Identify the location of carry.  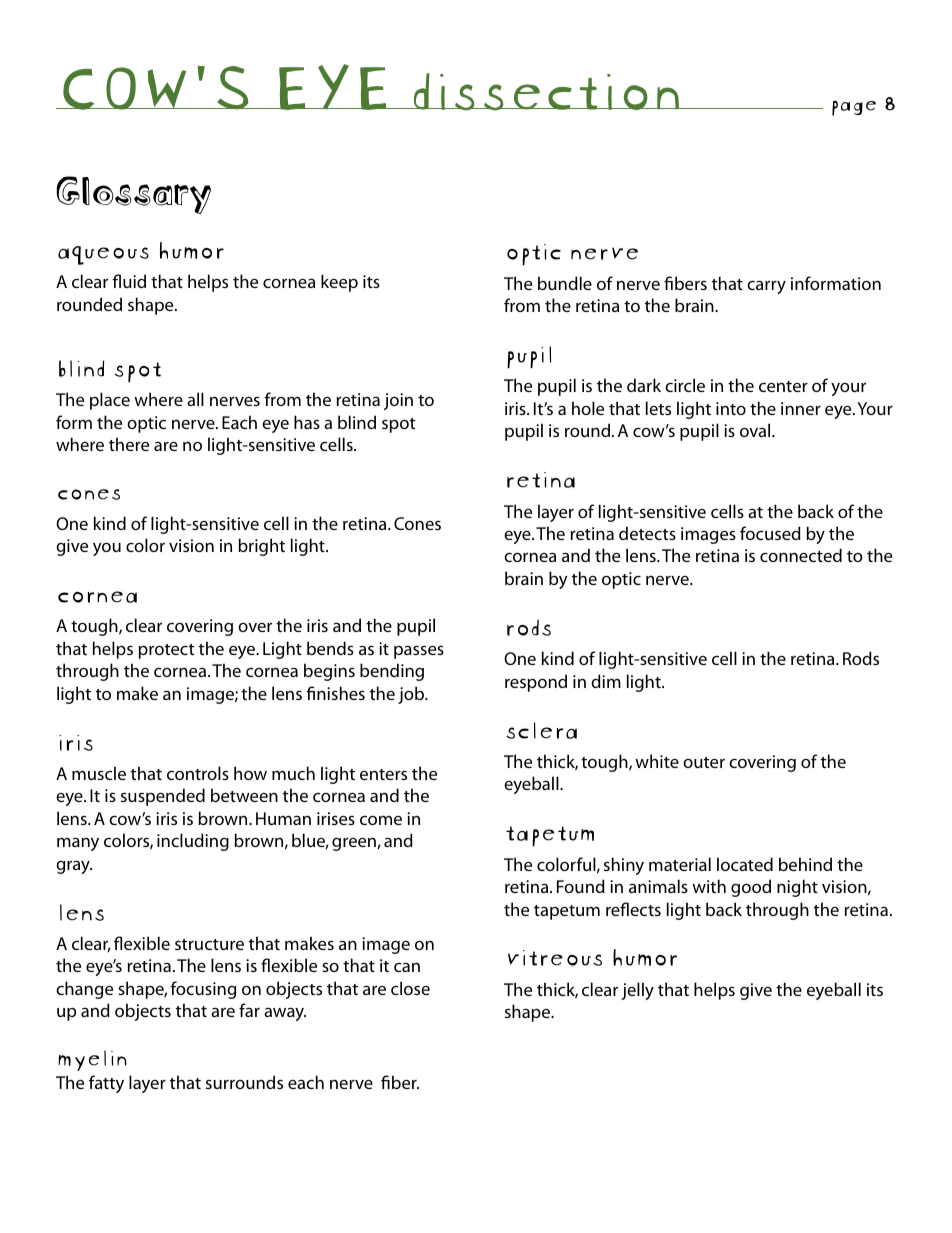
(766, 287).
